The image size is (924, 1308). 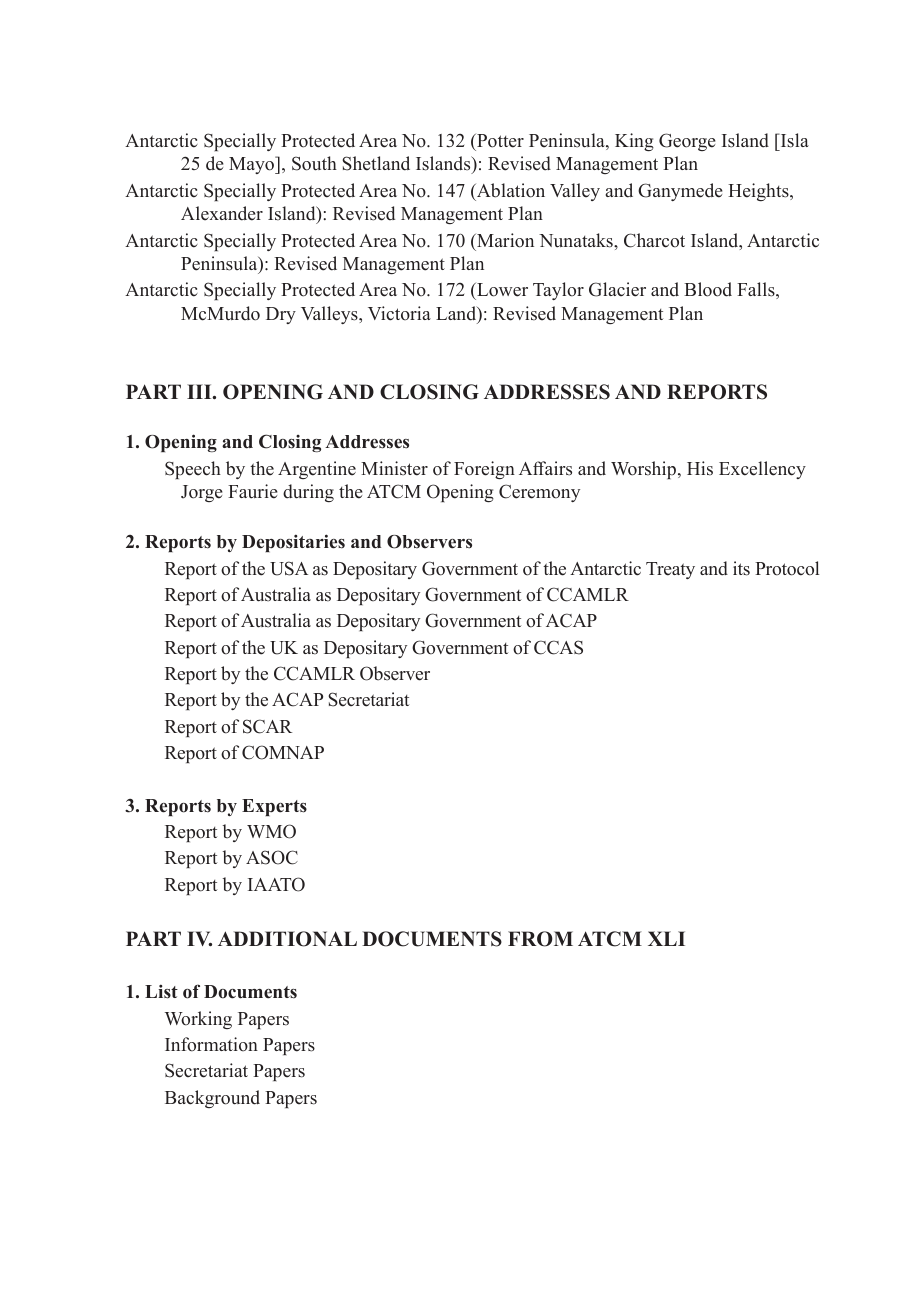 I want to click on its, so click(x=741, y=568).
